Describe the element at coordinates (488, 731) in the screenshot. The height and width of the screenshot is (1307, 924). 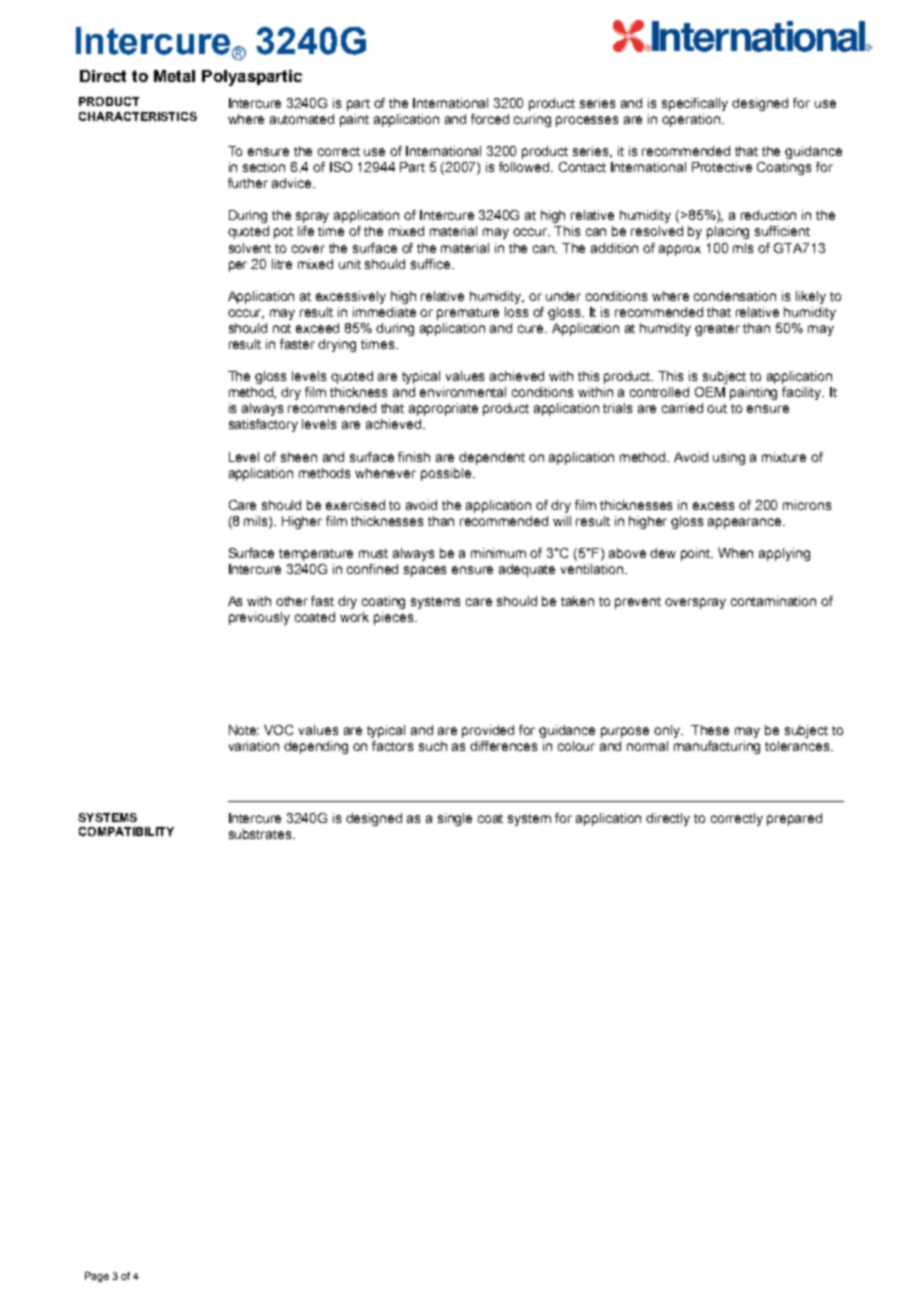
I see `provided` at that location.
